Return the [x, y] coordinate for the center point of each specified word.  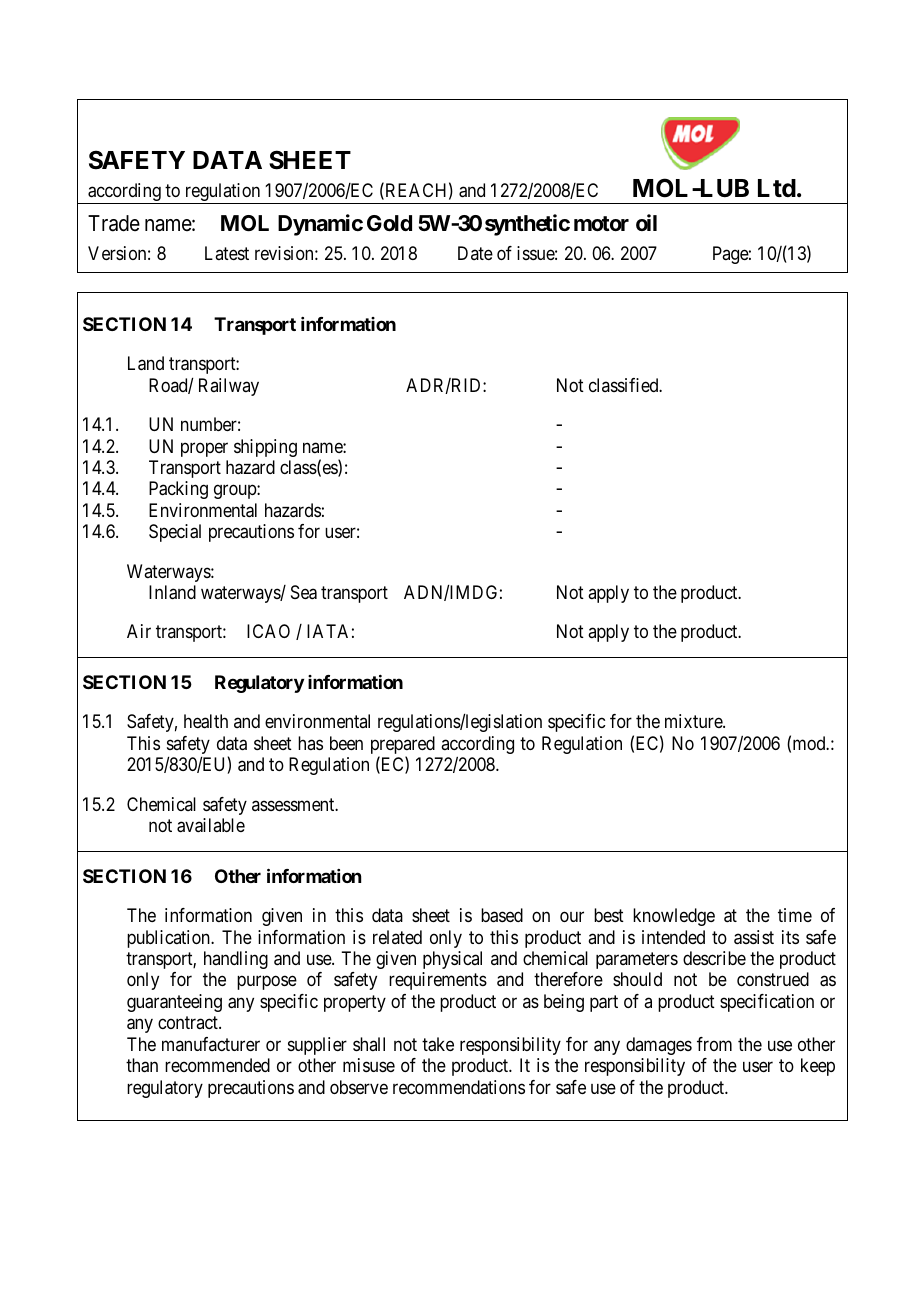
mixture [694, 721]
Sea [304, 592]
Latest [227, 253]
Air [139, 631]
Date [475, 253]
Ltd [777, 188]
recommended [217, 1065]
